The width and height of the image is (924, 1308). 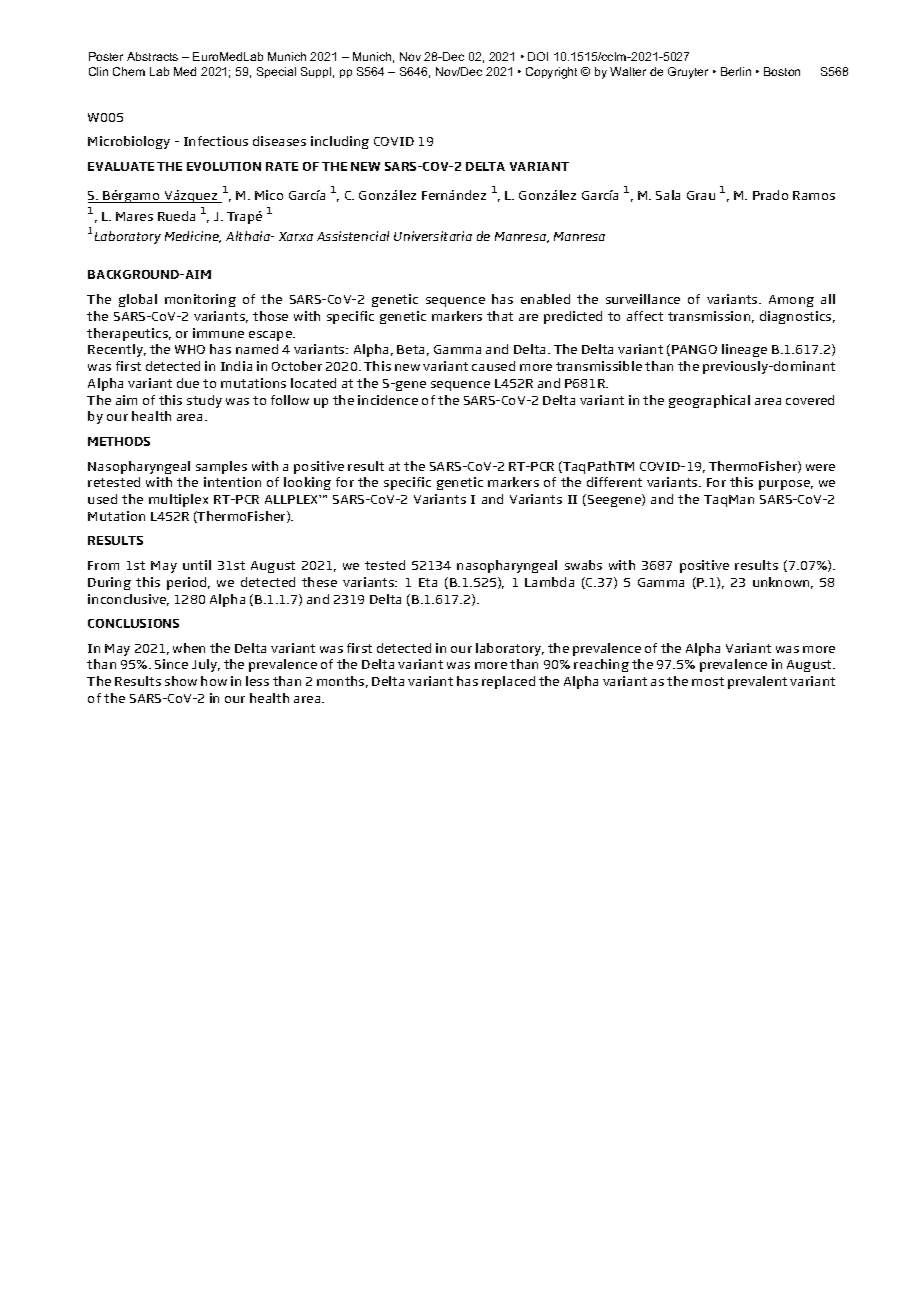 What do you see at coordinates (538, 56) in the image?
I see `DOI` at bounding box center [538, 56].
